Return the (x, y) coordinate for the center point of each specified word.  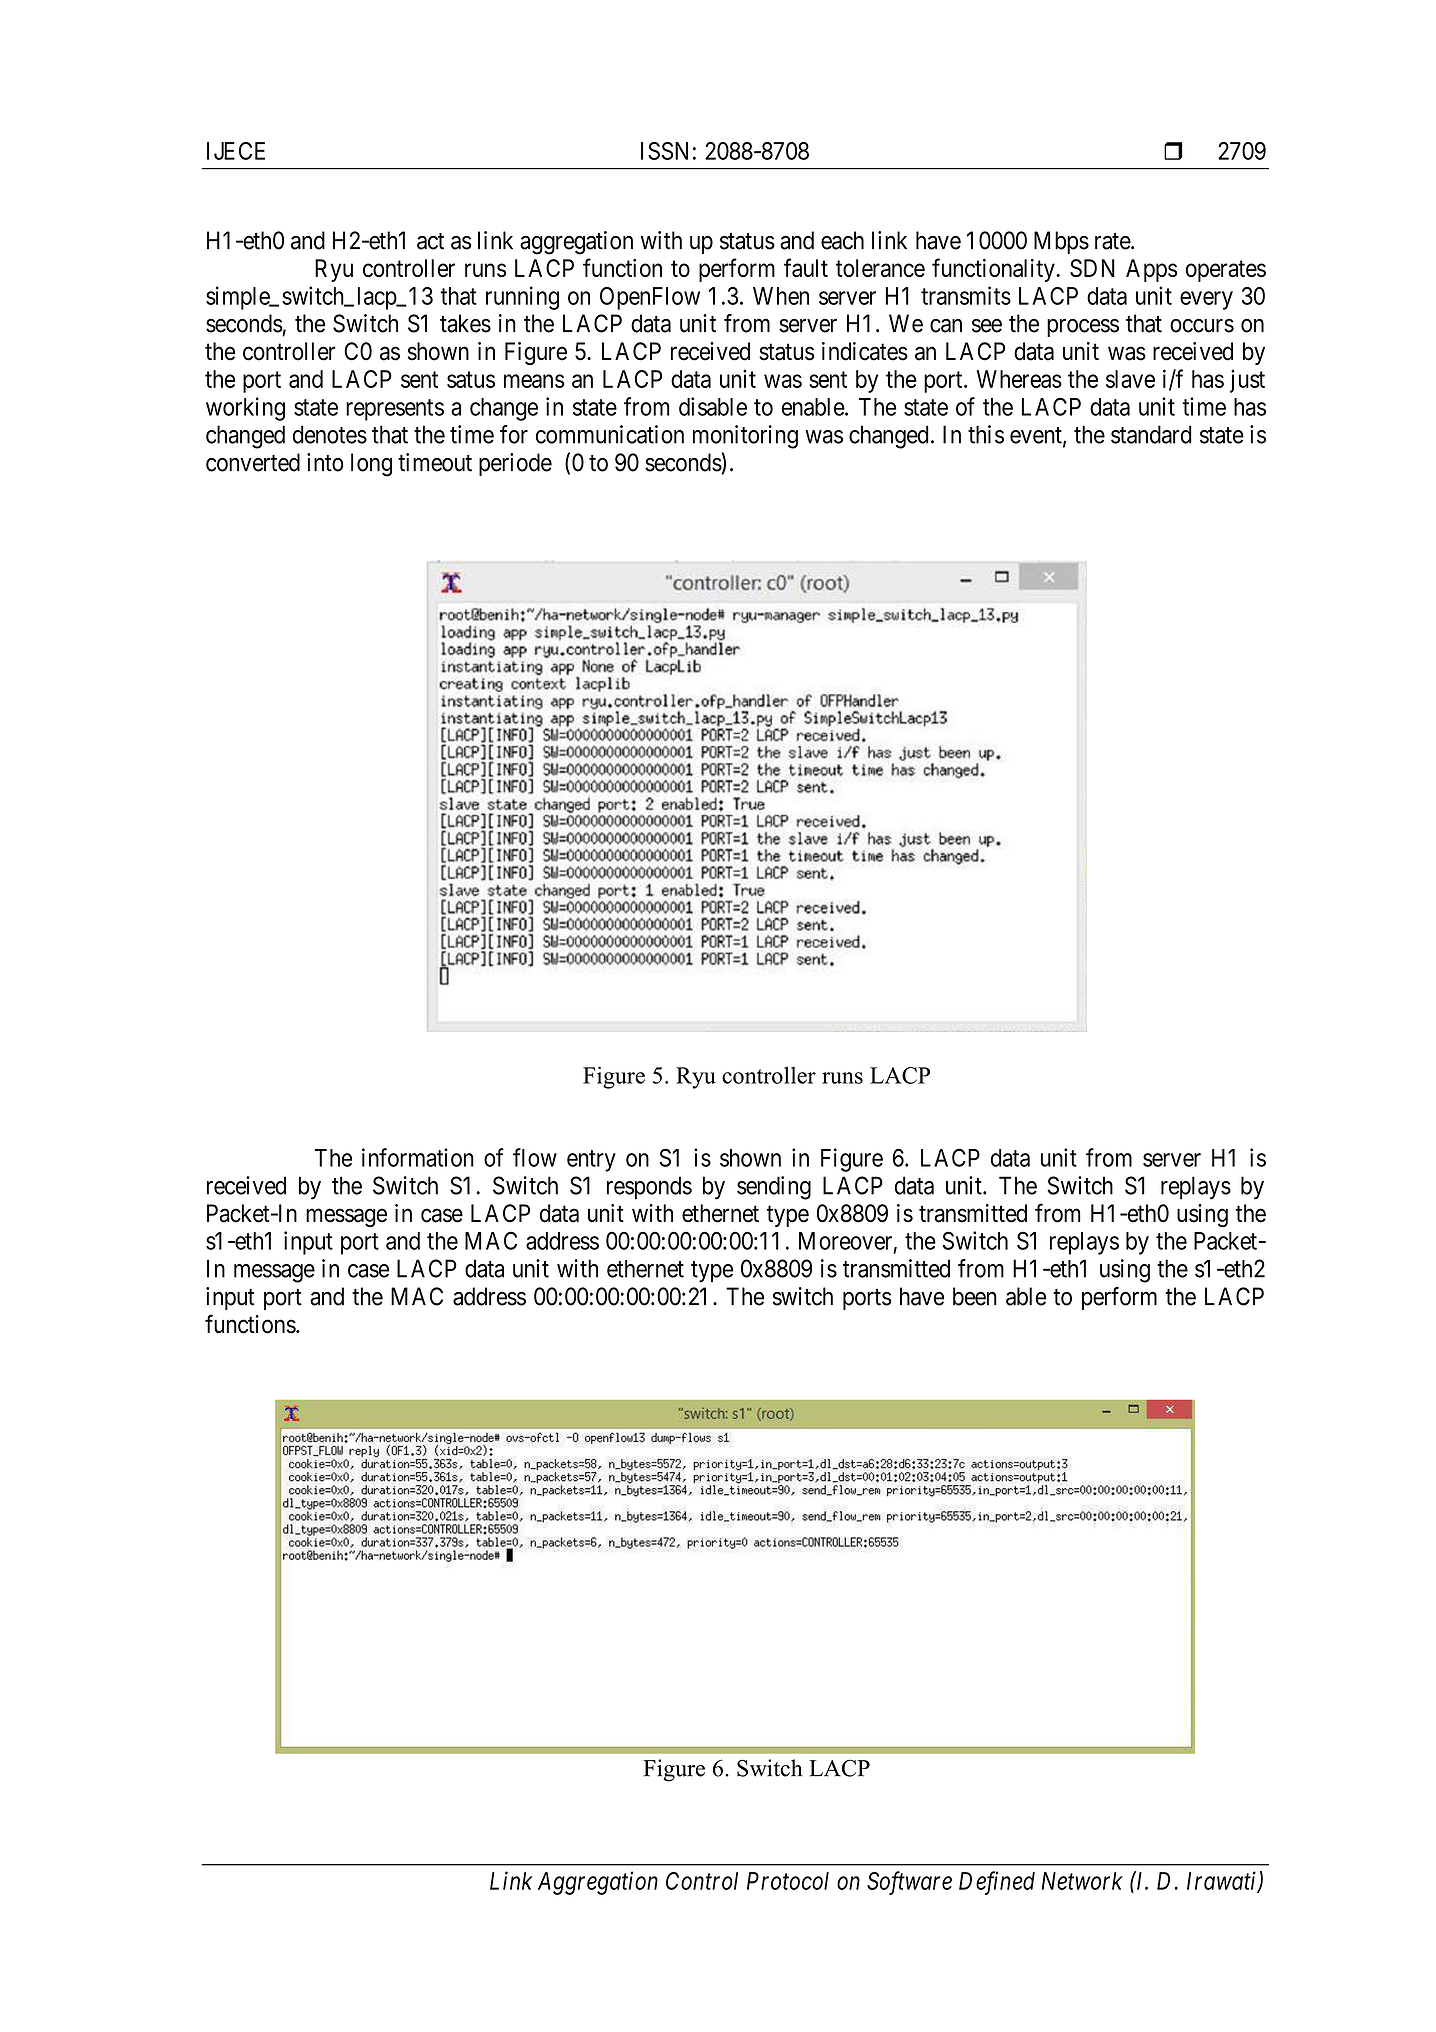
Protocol (788, 1881)
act (430, 241)
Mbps (1061, 242)
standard (1151, 434)
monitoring (745, 437)
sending (774, 1188)
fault (806, 267)
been (975, 1296)
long (371, 465)
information (418, 1157)
